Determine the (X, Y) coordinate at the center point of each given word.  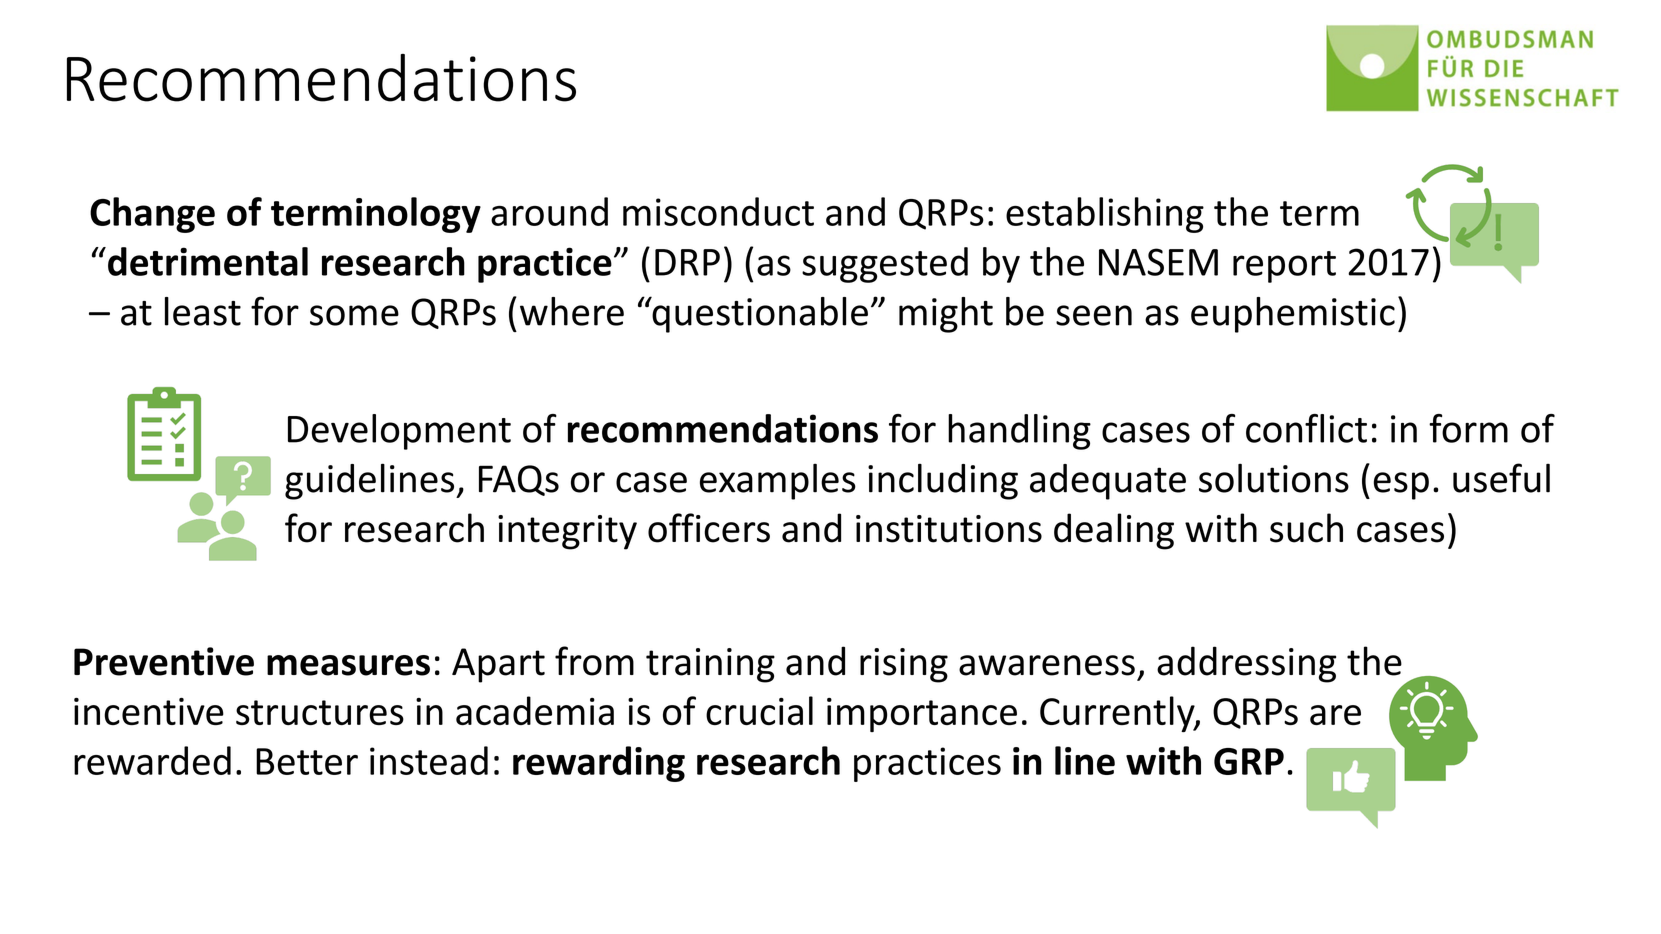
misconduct (718, 211)
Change (152, 215)
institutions (949, 529)
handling (1019, 432)
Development (399, 432)
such (1306, 528)
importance (922, 715)
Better (307, 761)
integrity (567, 532)
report (1284, 267)
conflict (1306, 428)
